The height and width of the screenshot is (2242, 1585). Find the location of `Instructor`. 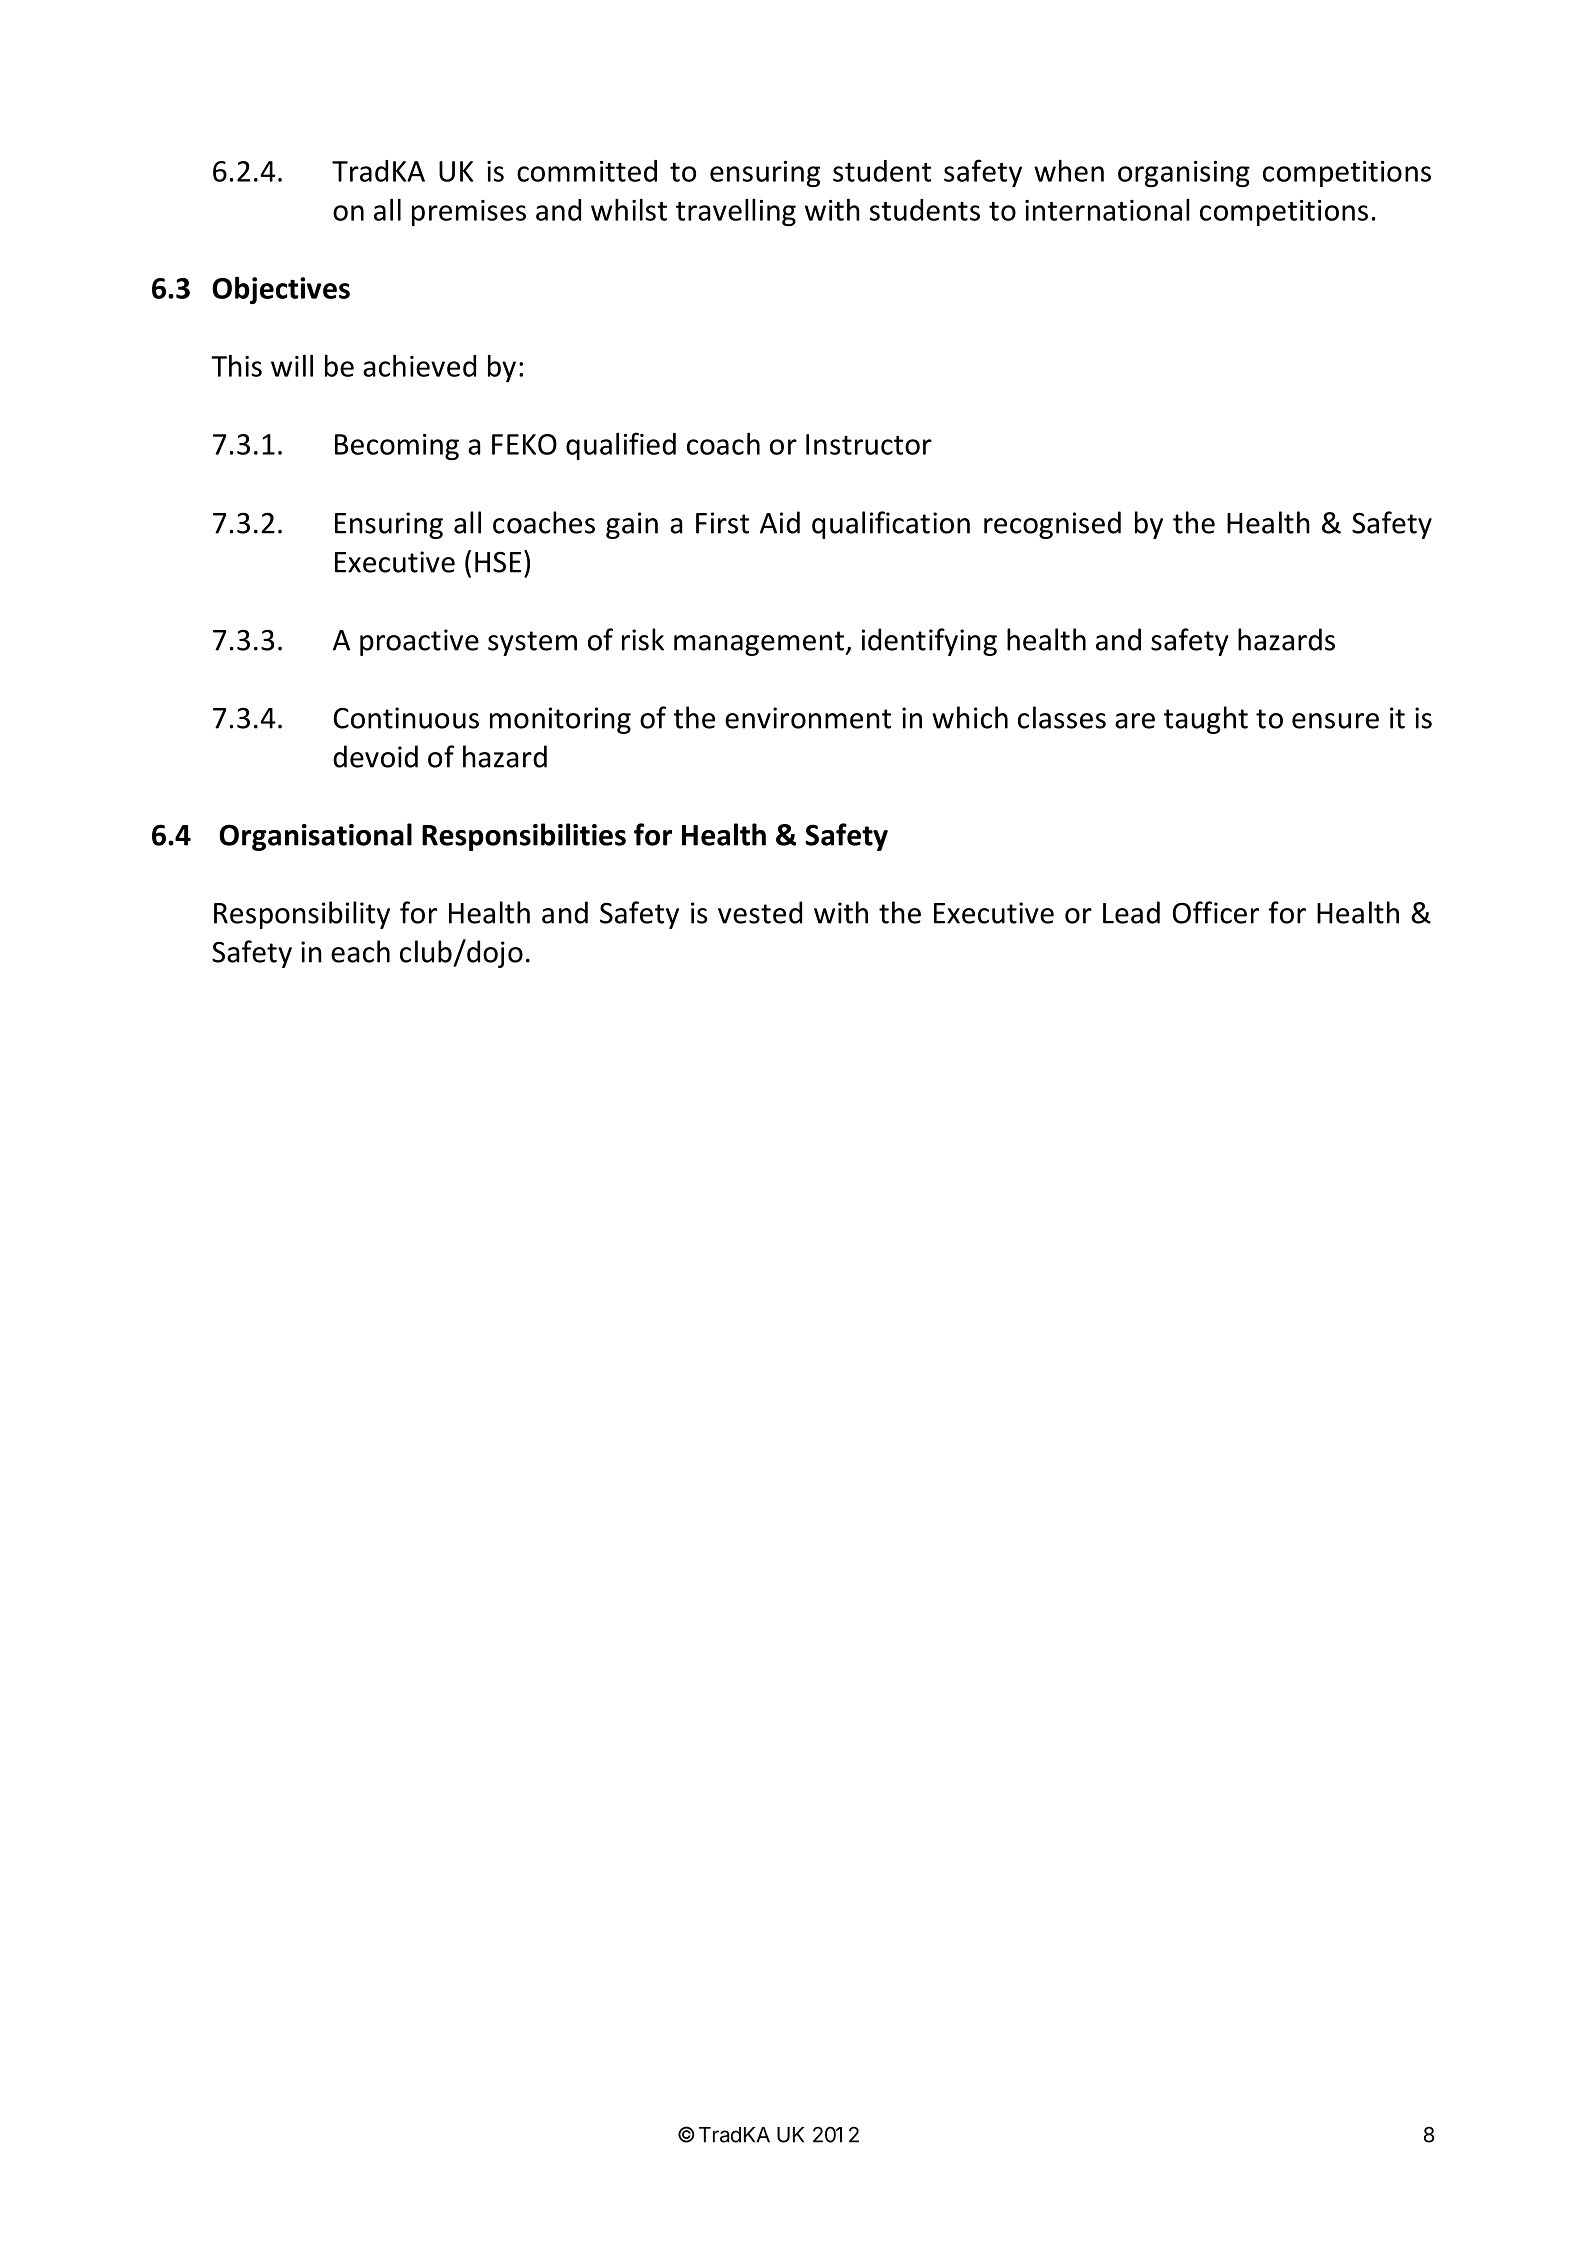

Instructor is located at coordinates (869, 444).
